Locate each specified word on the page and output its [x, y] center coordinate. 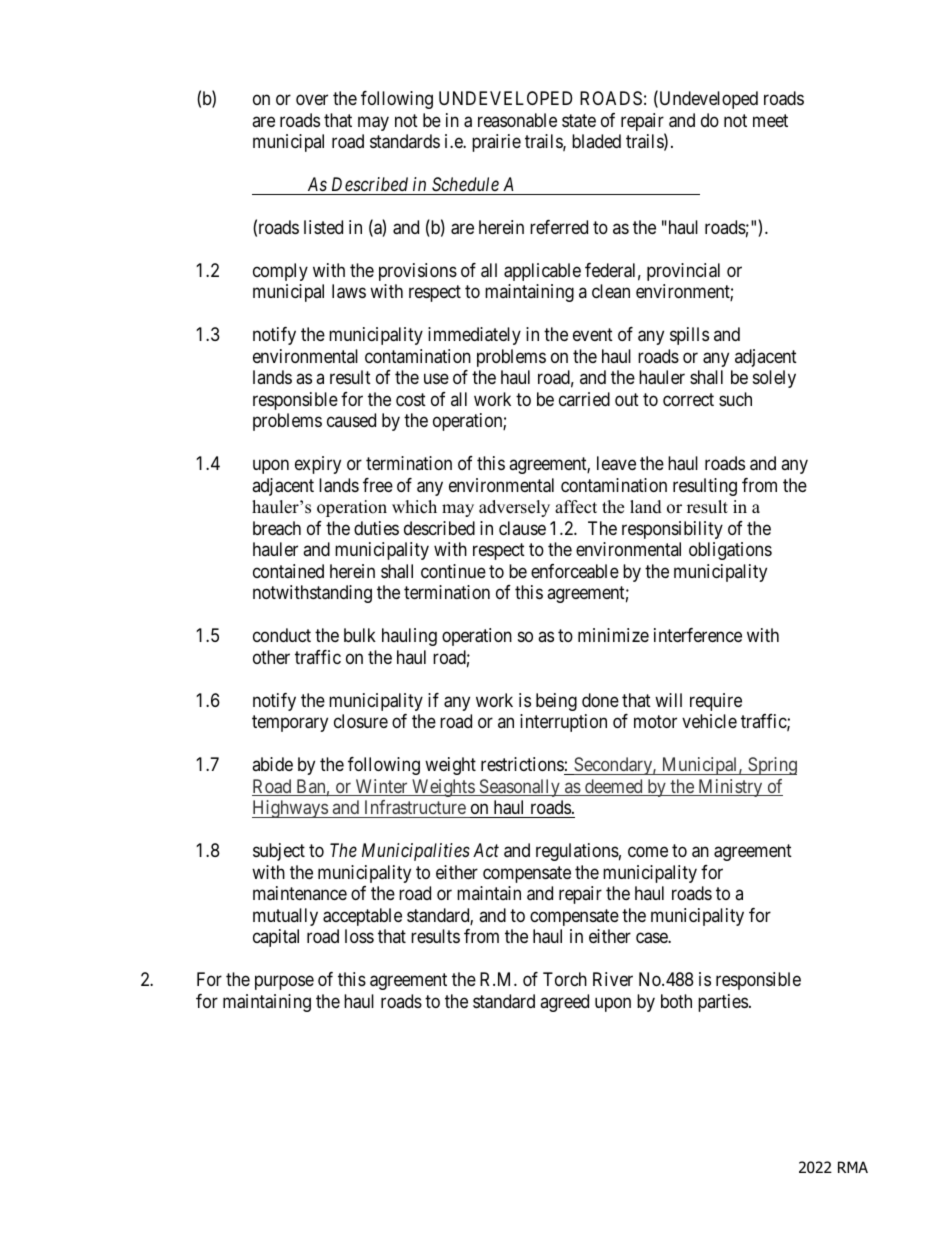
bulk [360, 635]
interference [698, 635]
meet [770, 120]
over [312, 99]
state [579, 121]
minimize [613, 635]
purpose [284, 982]
